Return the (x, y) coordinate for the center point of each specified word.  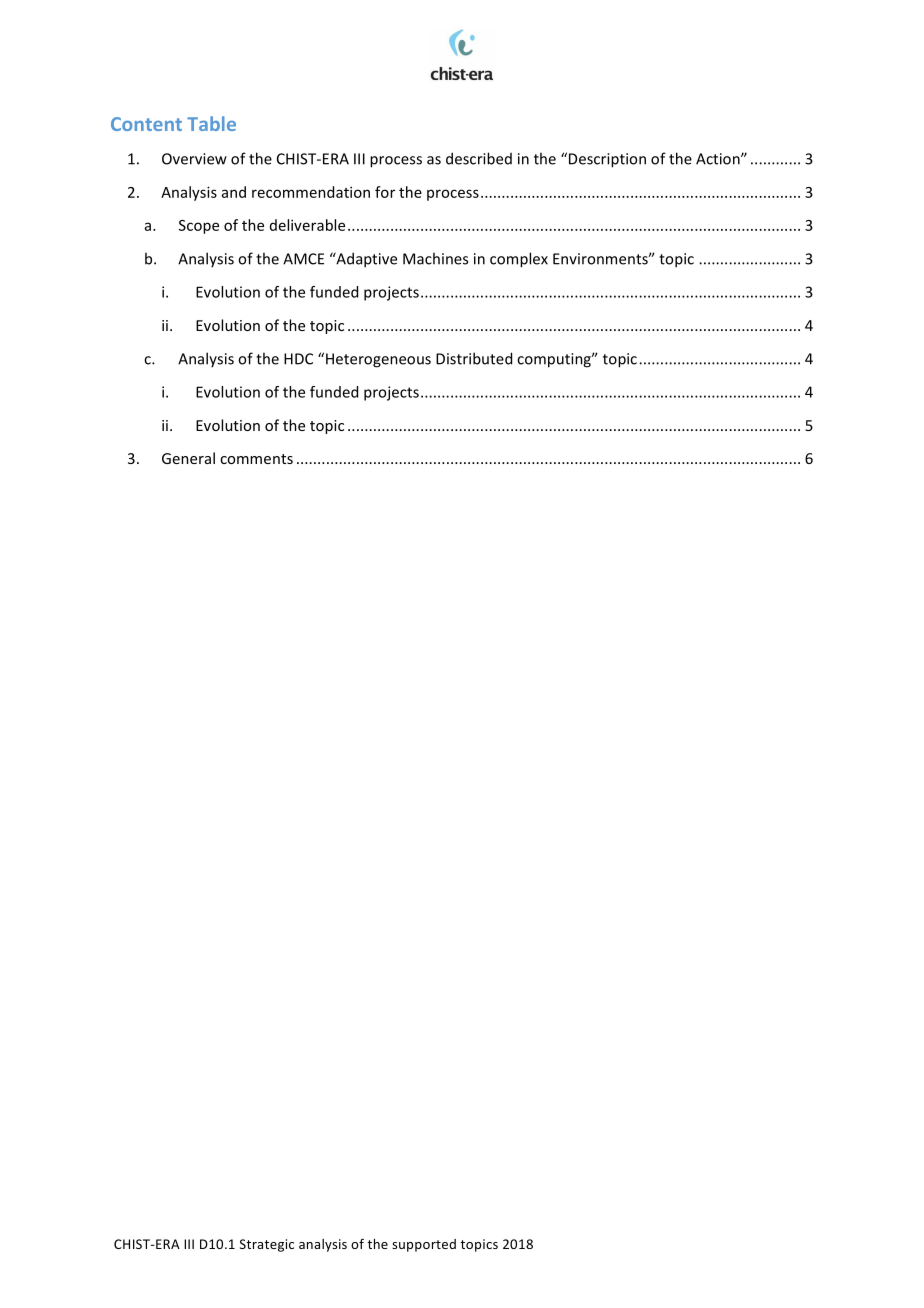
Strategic (267, 1245)
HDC (298, 359)
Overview (194, 159)
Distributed (474, 358)
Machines (435, 258)
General (188, 458)
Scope (199, 227)
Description (607, 160)
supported (424, 1245)
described (479, 158)
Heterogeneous (378, 360)
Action (719, 159)
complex (519, 260)
